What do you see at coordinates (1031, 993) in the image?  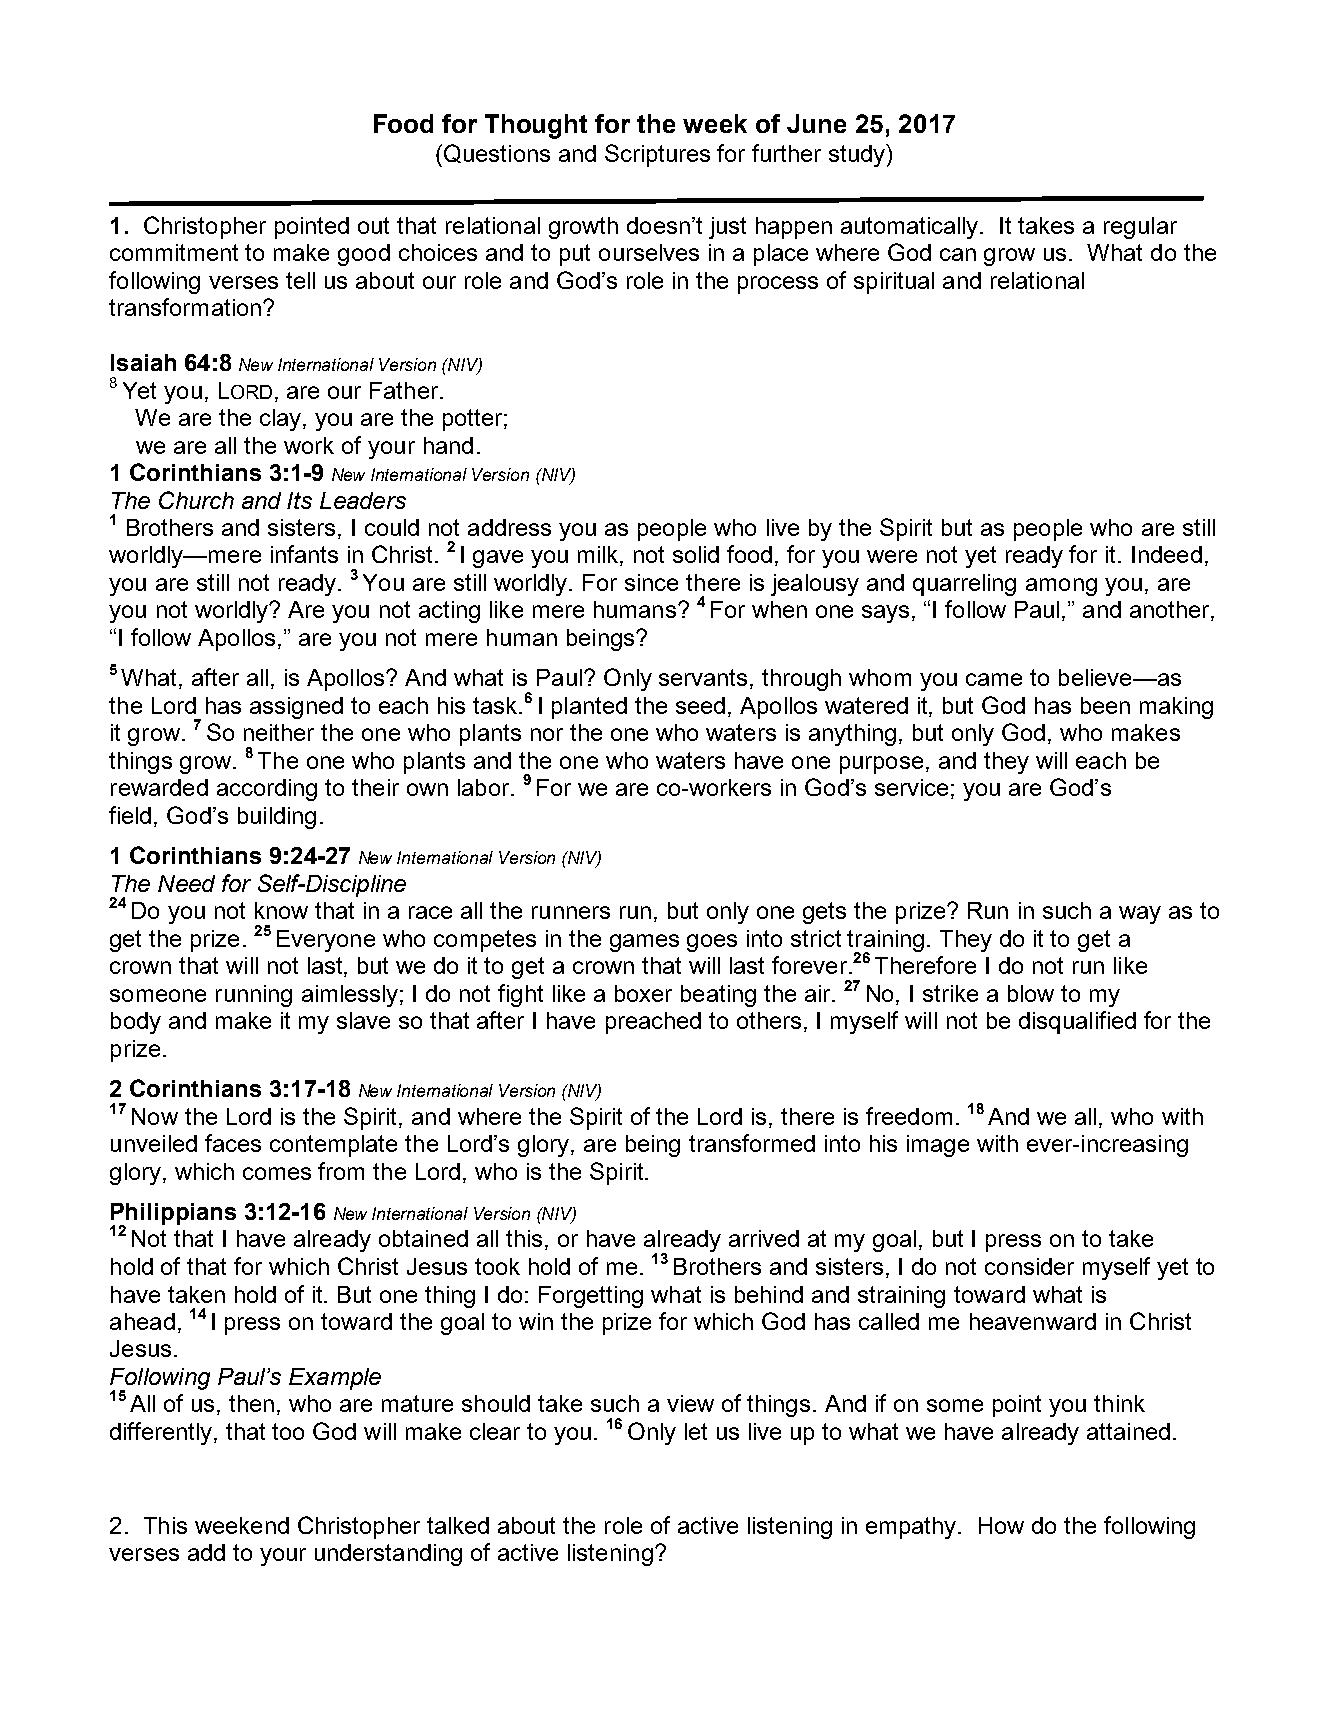 I see `blow` at bounding box center [1031, 993].
